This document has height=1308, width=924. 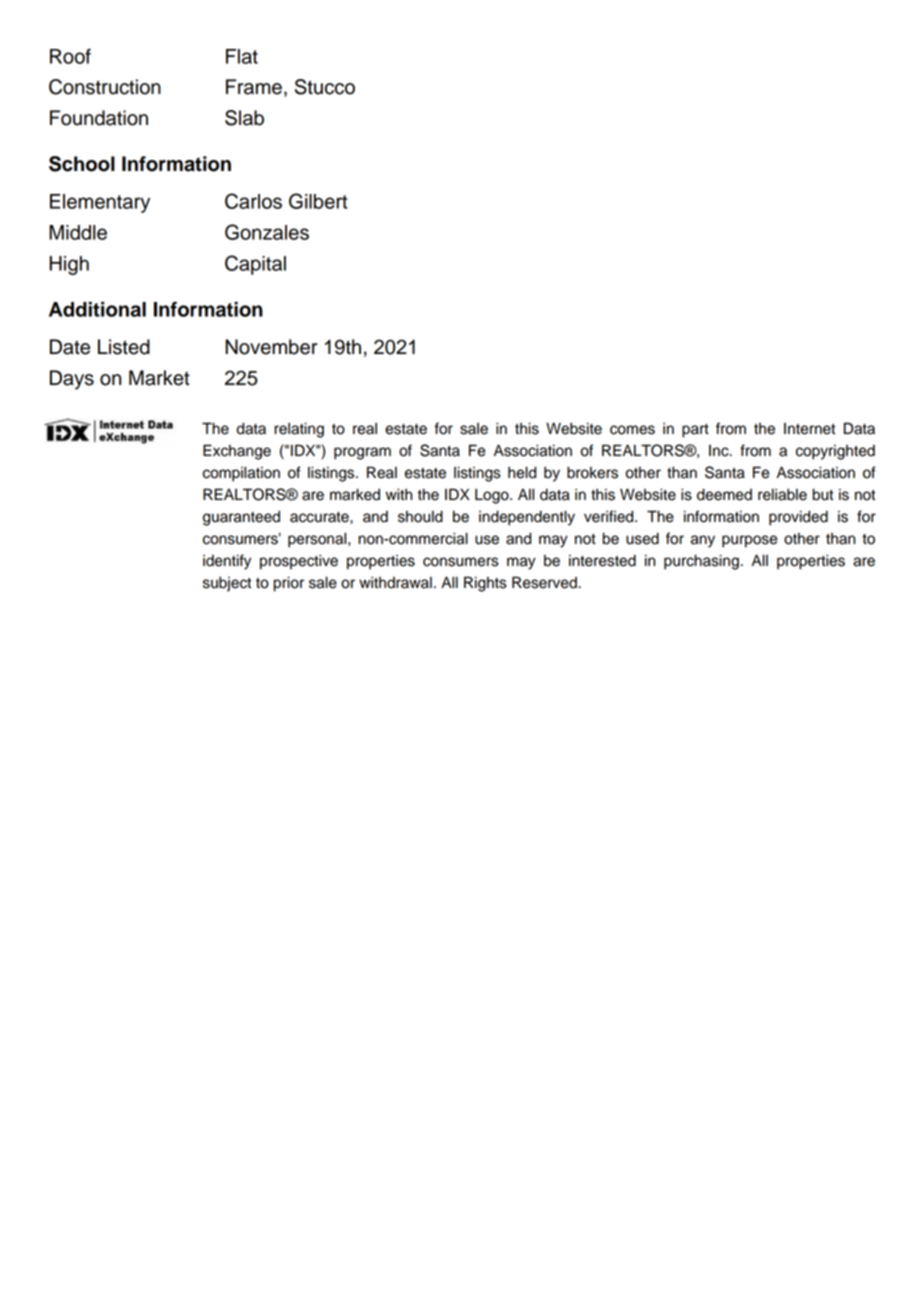 What do you see at coordinates (325, 87) in the document?
I see `Stucco` at bounding box center [325, 87].
